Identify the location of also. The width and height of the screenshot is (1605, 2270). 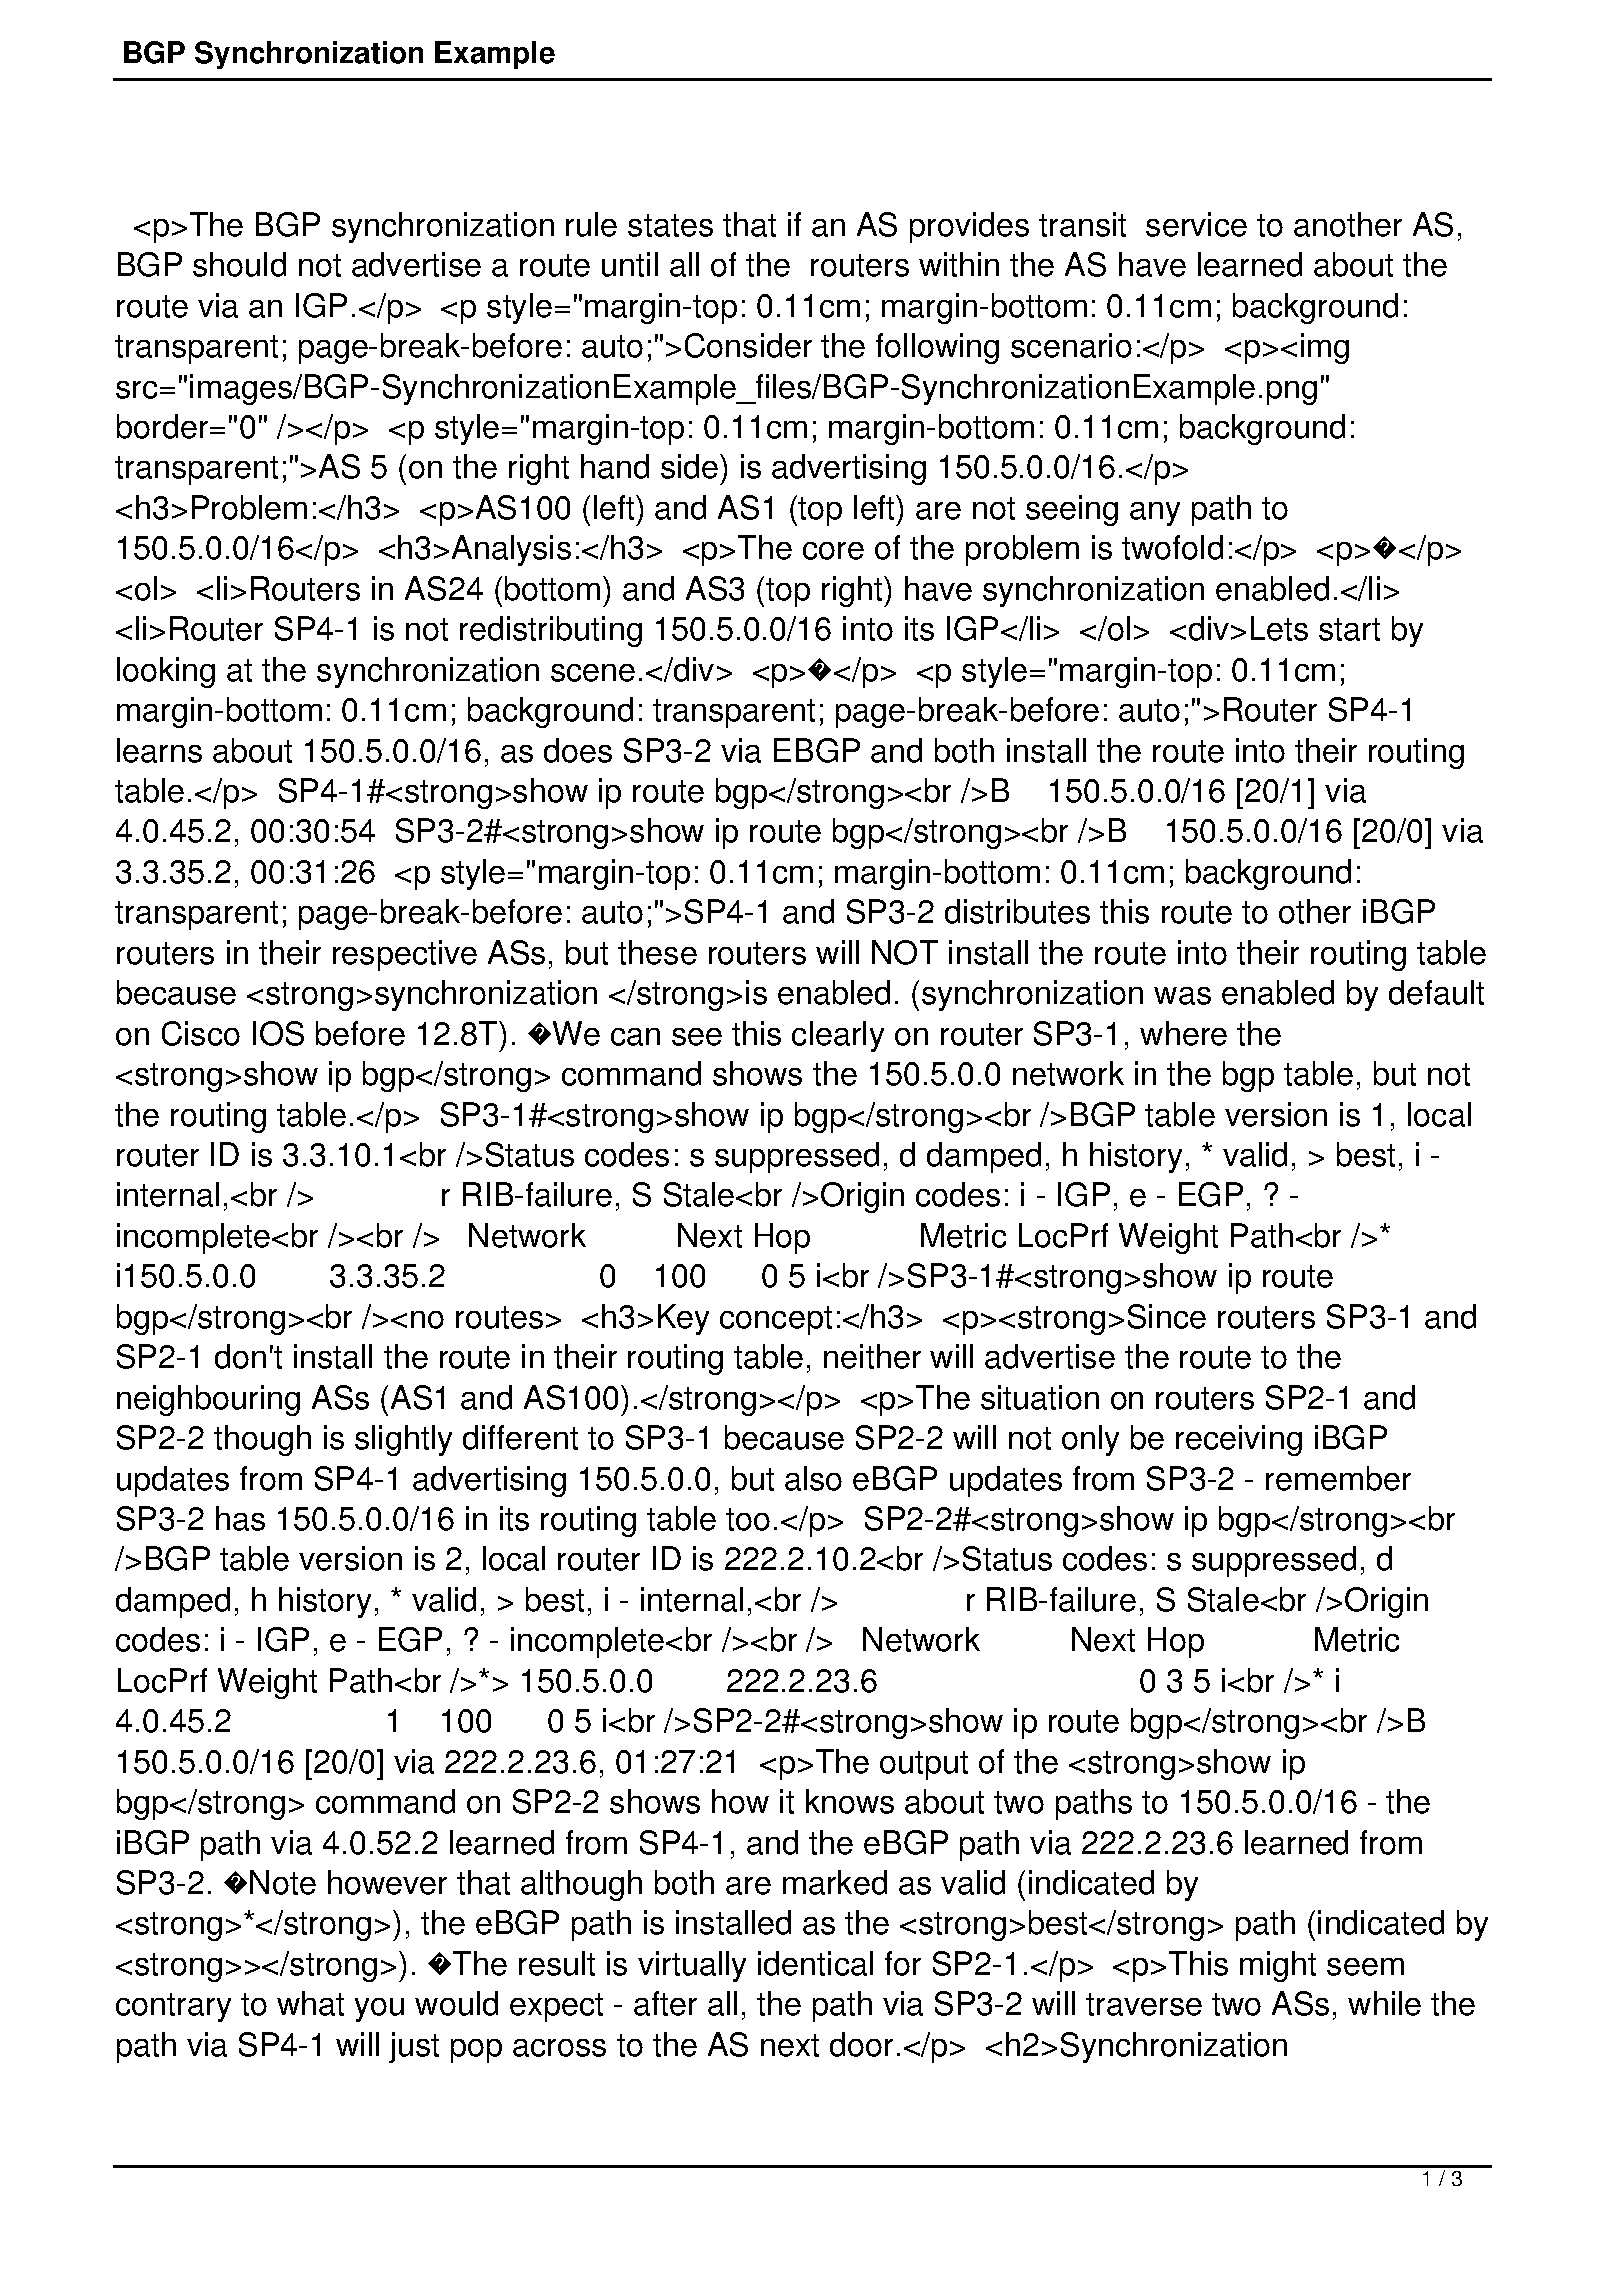
(813, 1478).
